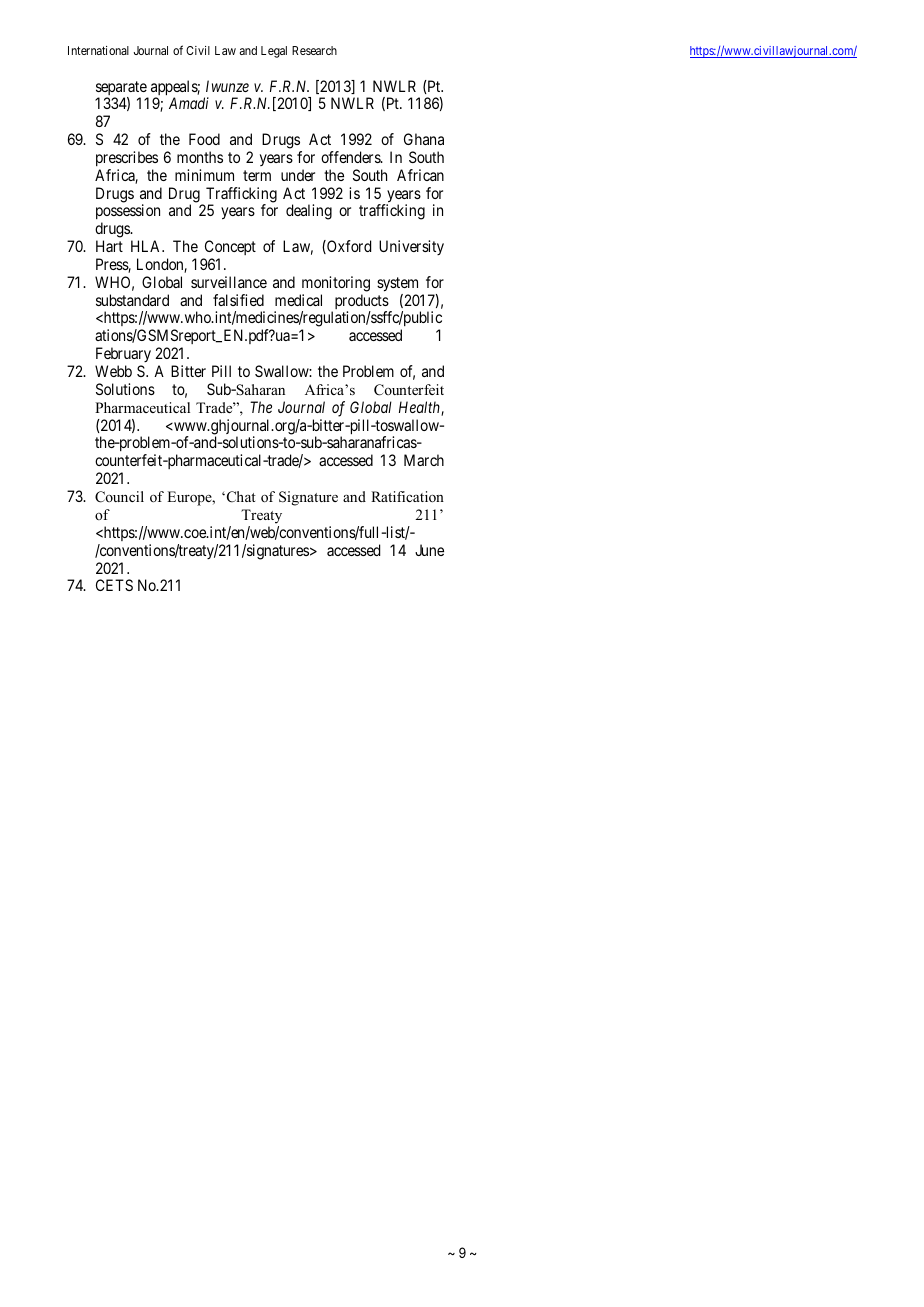 This document has width=924, height=1307. I want to click on term, so click(257, 175).
